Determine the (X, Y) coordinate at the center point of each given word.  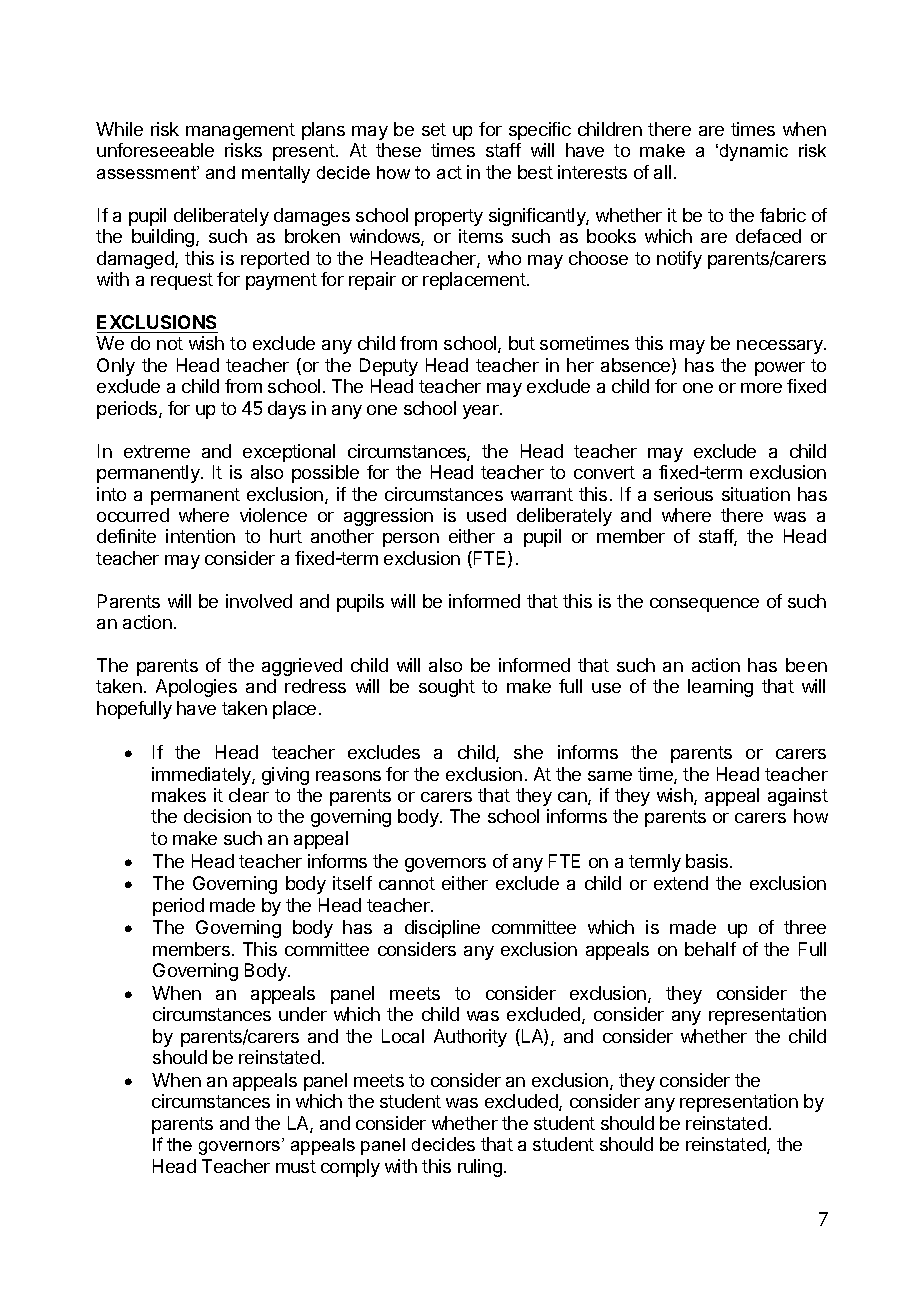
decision (217, 816)
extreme (157, 451)
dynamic (754, 152)
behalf (710, 949)
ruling (480, 1168)
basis (708, 861)
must (296, 1166)
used (486, 515)
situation (756, 494)
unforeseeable (155, 150)
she (528, 752)
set (434, 129)
